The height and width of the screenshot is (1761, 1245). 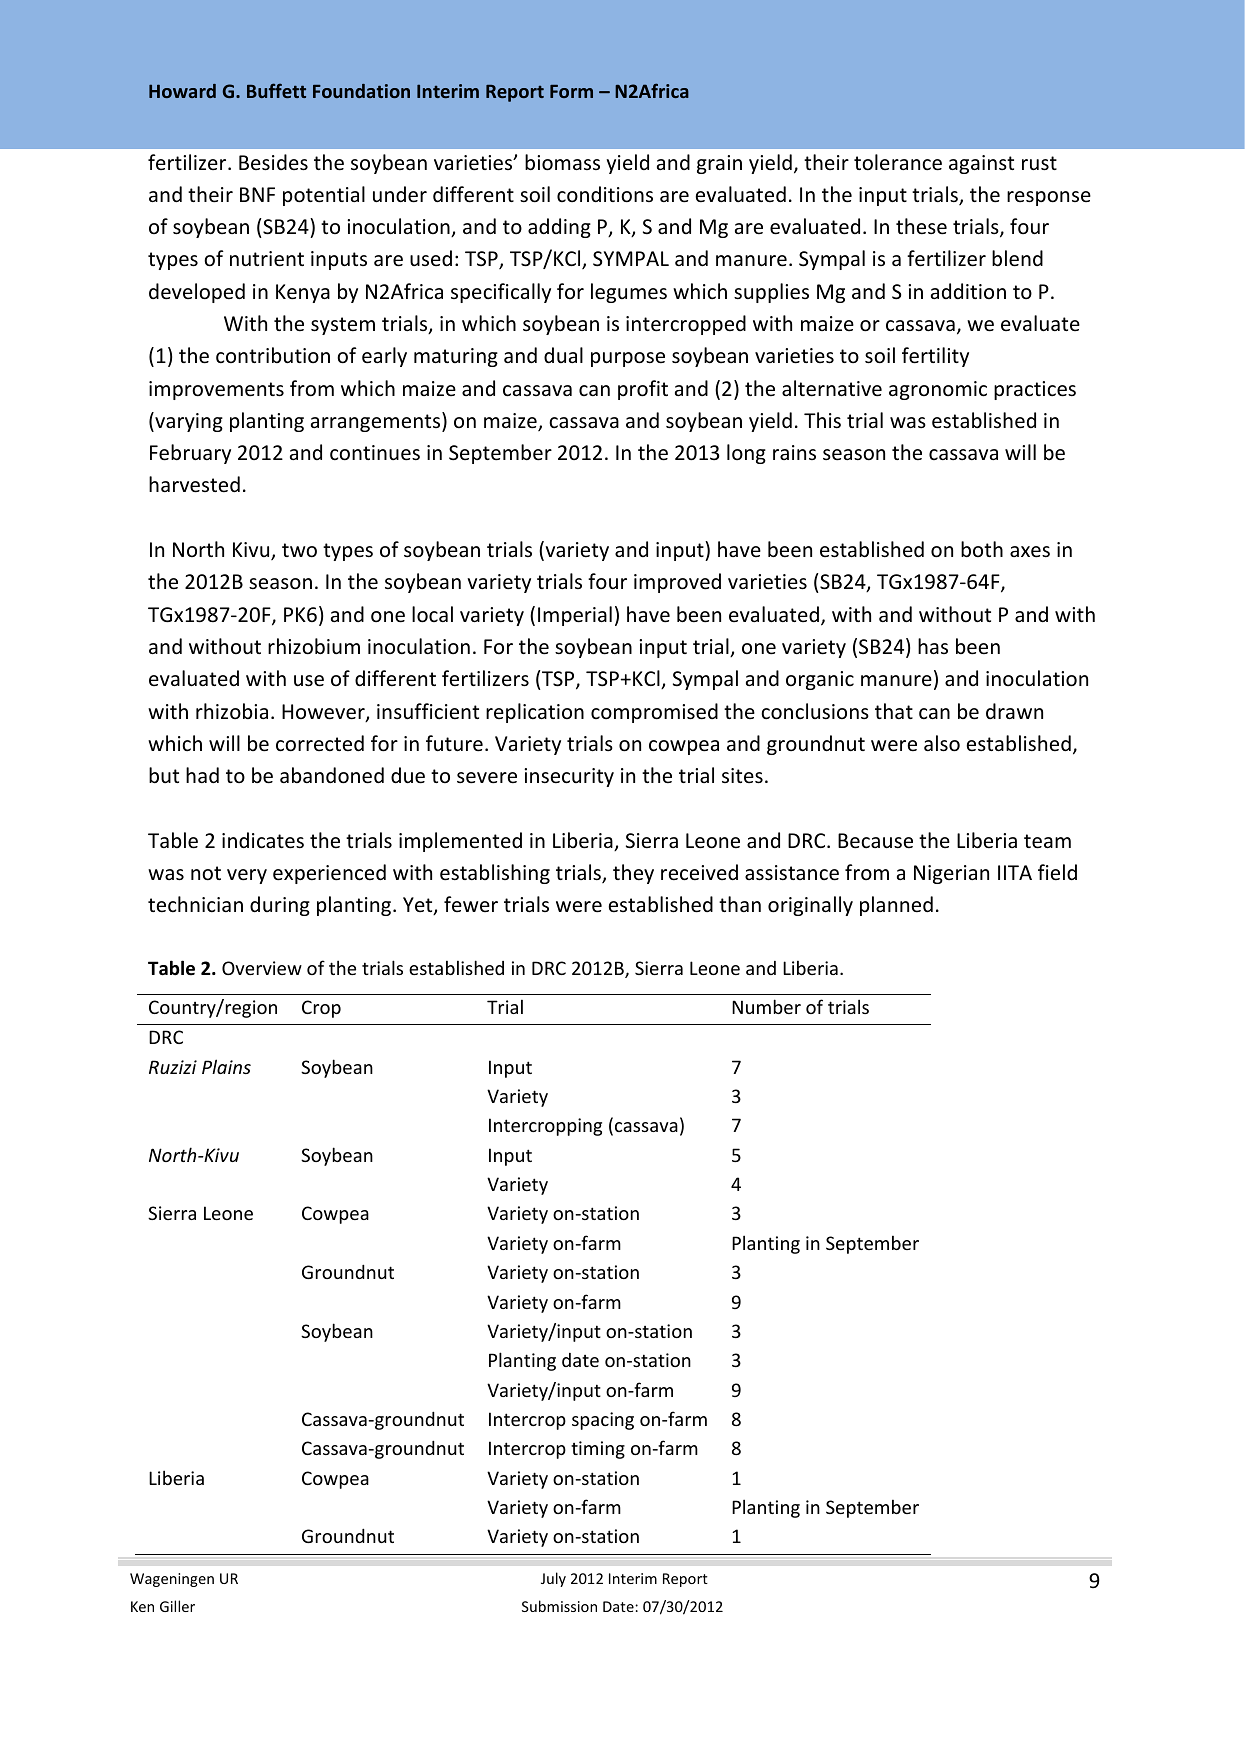 What do you see at coordinates (553, 1579) in the screenshot?
I see `July` at bounding box center [553, 1579].
